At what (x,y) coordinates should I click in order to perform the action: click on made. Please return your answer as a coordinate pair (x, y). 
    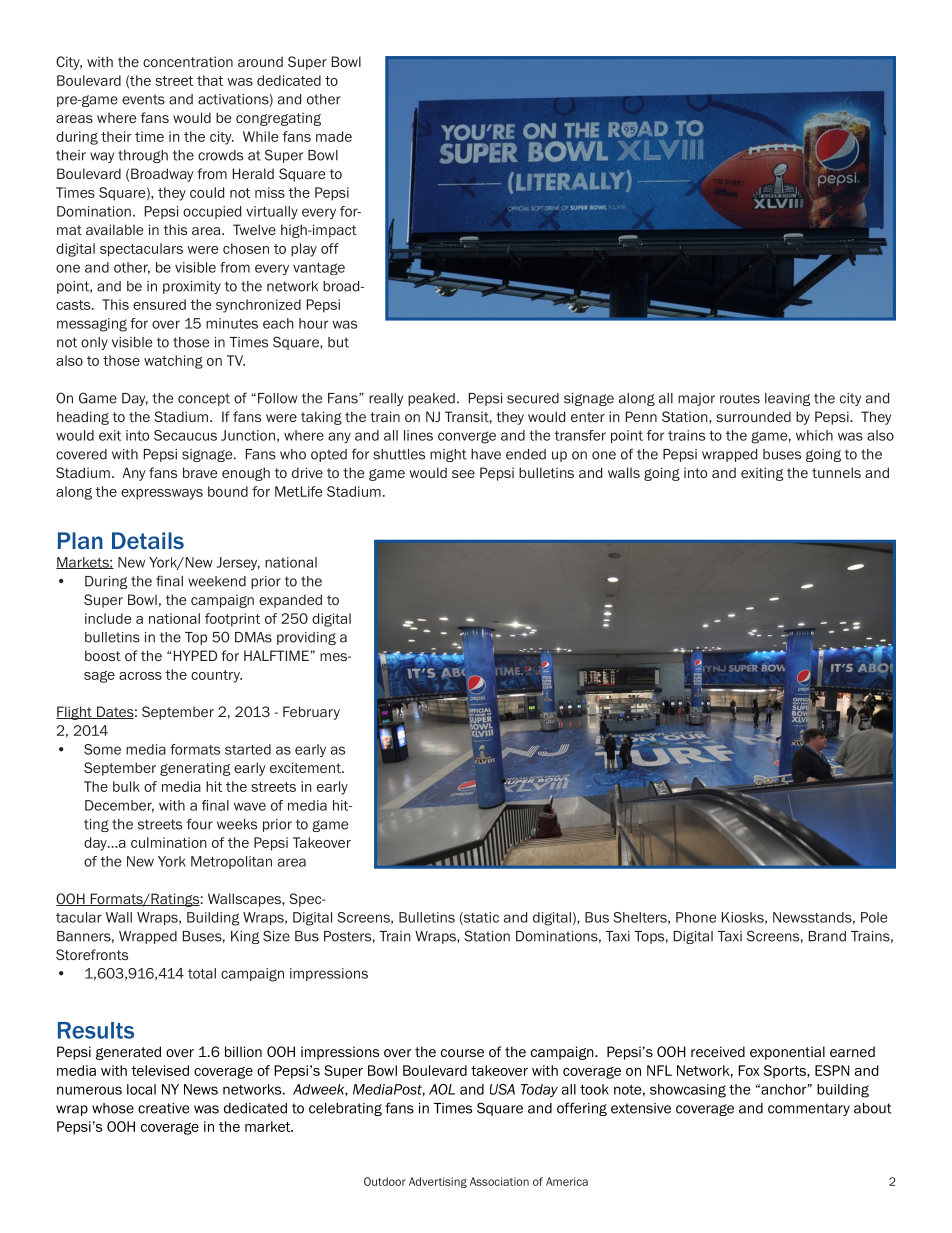
    Looking at the image, I should click on (334, 136).
